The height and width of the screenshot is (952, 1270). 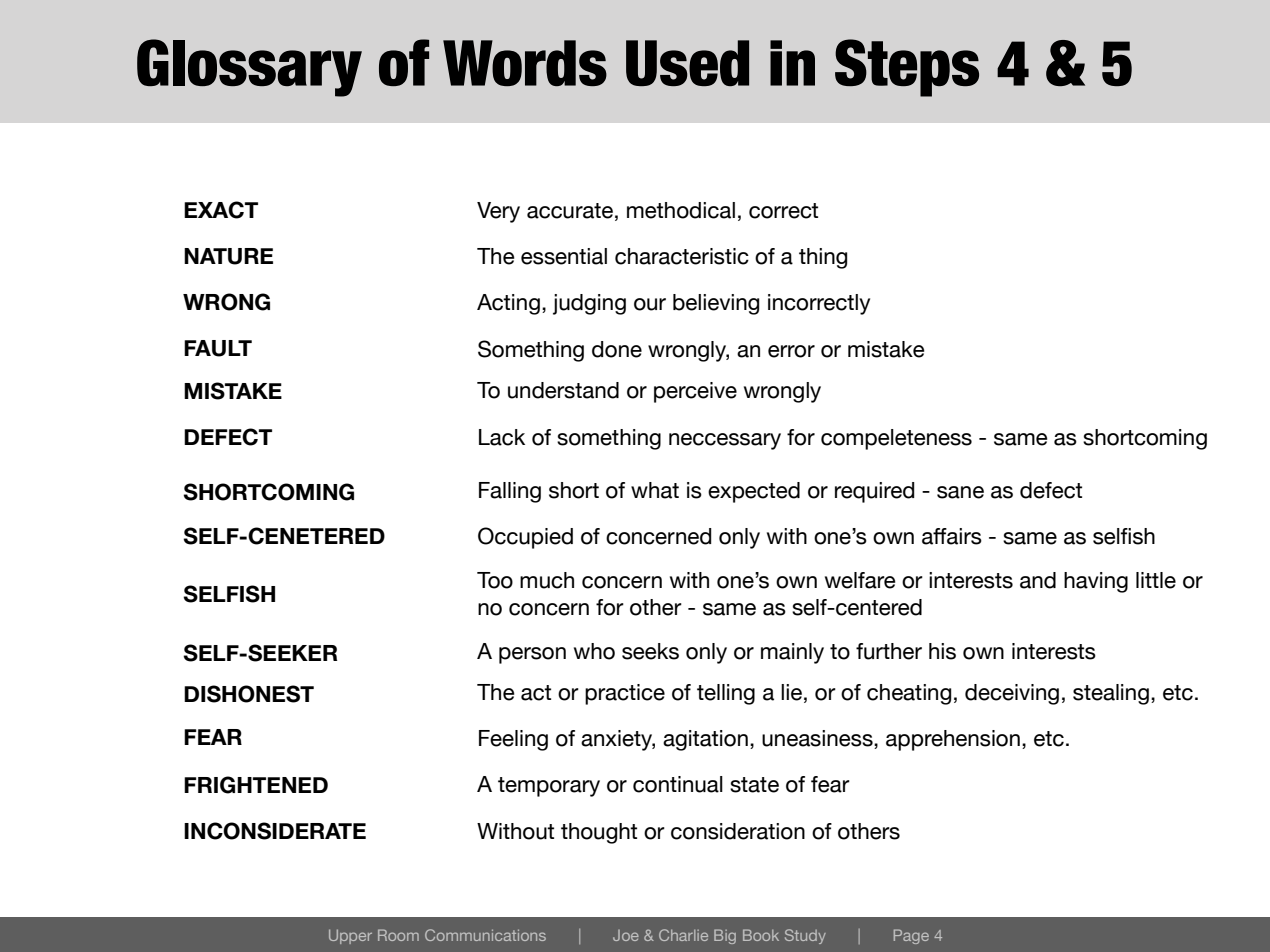 What do you see at coordinates (907, 68) in the screenshot?
I see `Steps` at bounding box center [907, 68].
